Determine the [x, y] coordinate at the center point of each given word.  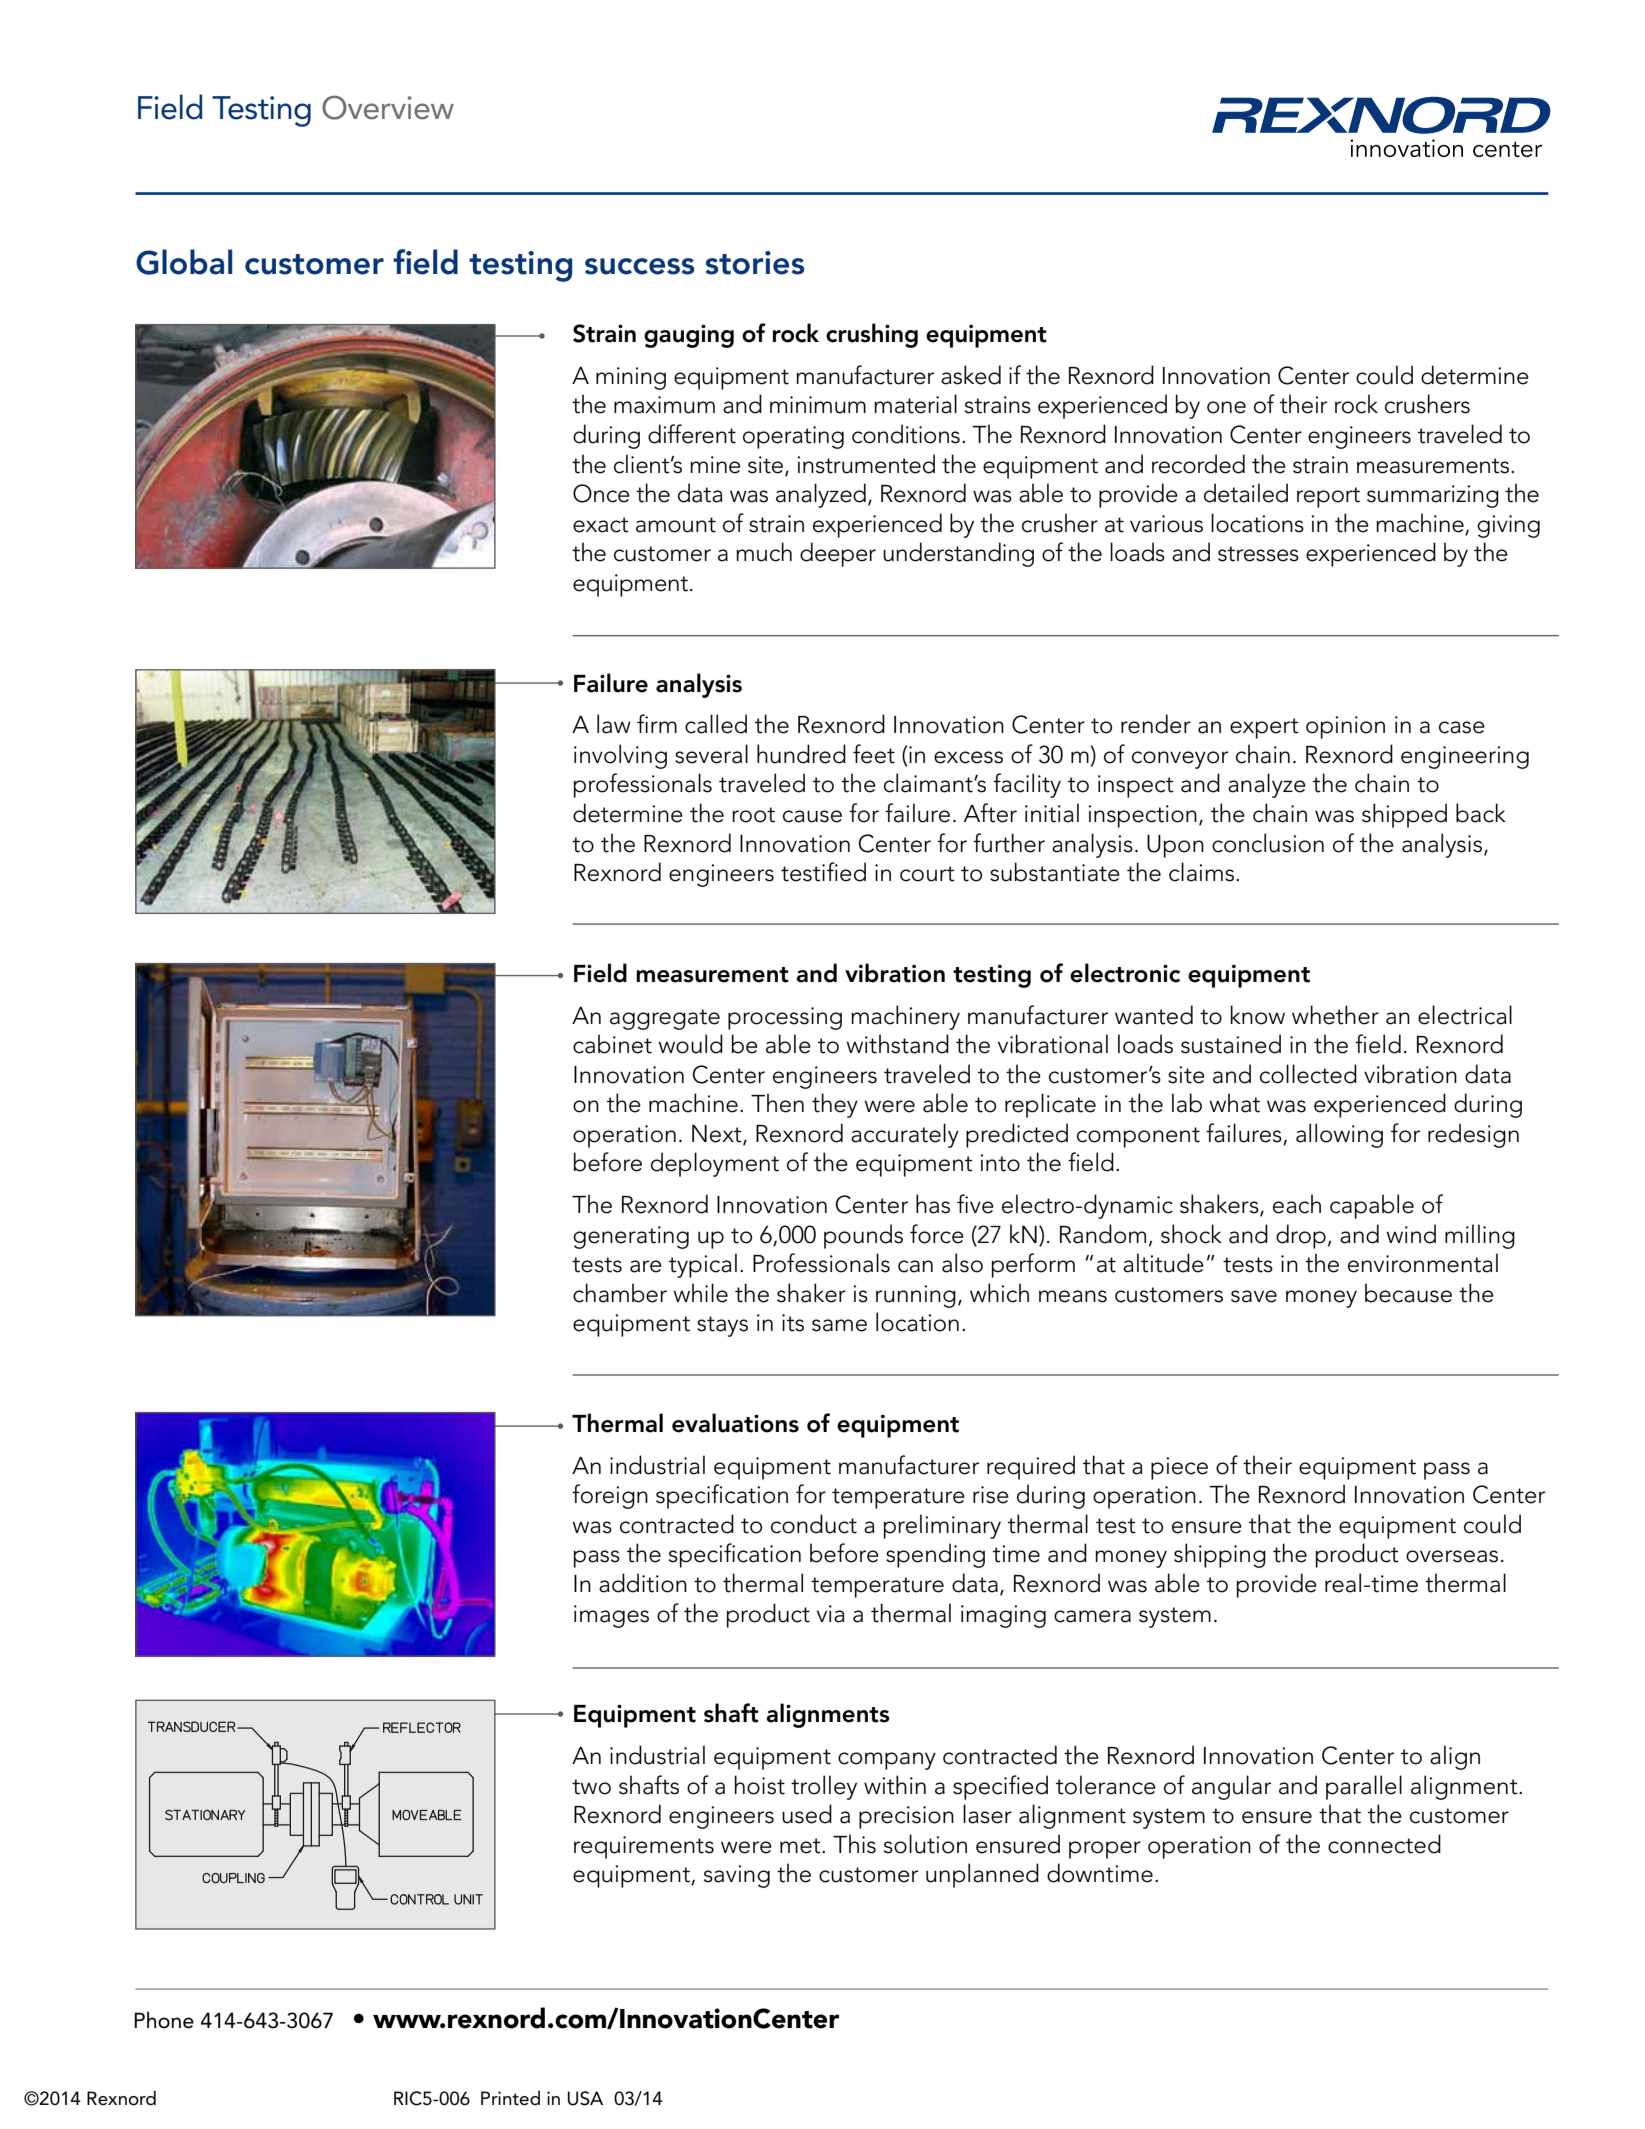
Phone [164, 2020]
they [835, 1105]
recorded [1198, 464]
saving [737, 1876]
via [831, 1614]
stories [755, 263]
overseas [1452, 1556]
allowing [1339, 1135]
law [614, 724]
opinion [1345, 727]
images [611, 1616]
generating [631, 1237]
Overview [388, 107]
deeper [838, 554]
